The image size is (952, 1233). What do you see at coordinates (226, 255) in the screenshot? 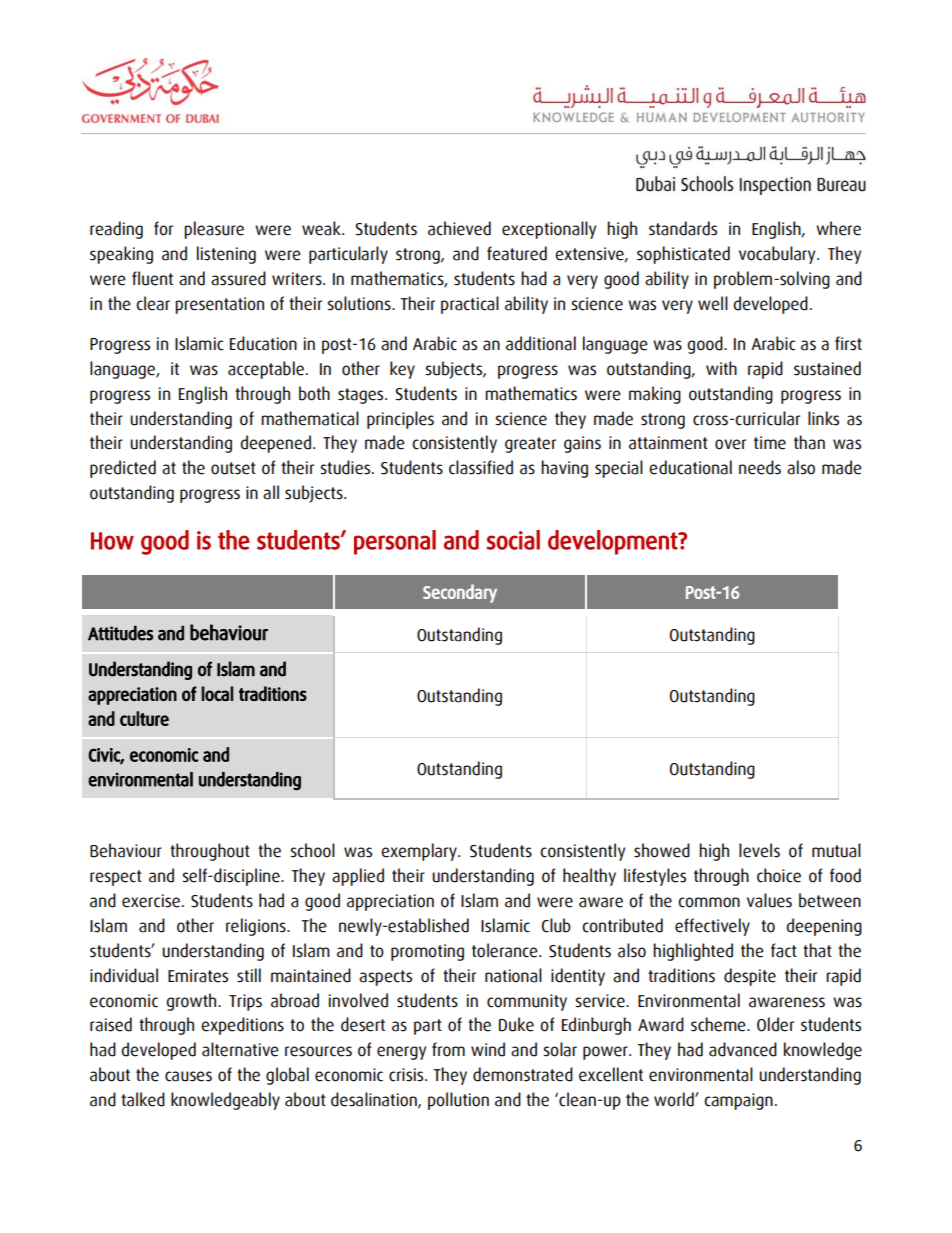
I see `listening` at bounding box center [226, 255].
